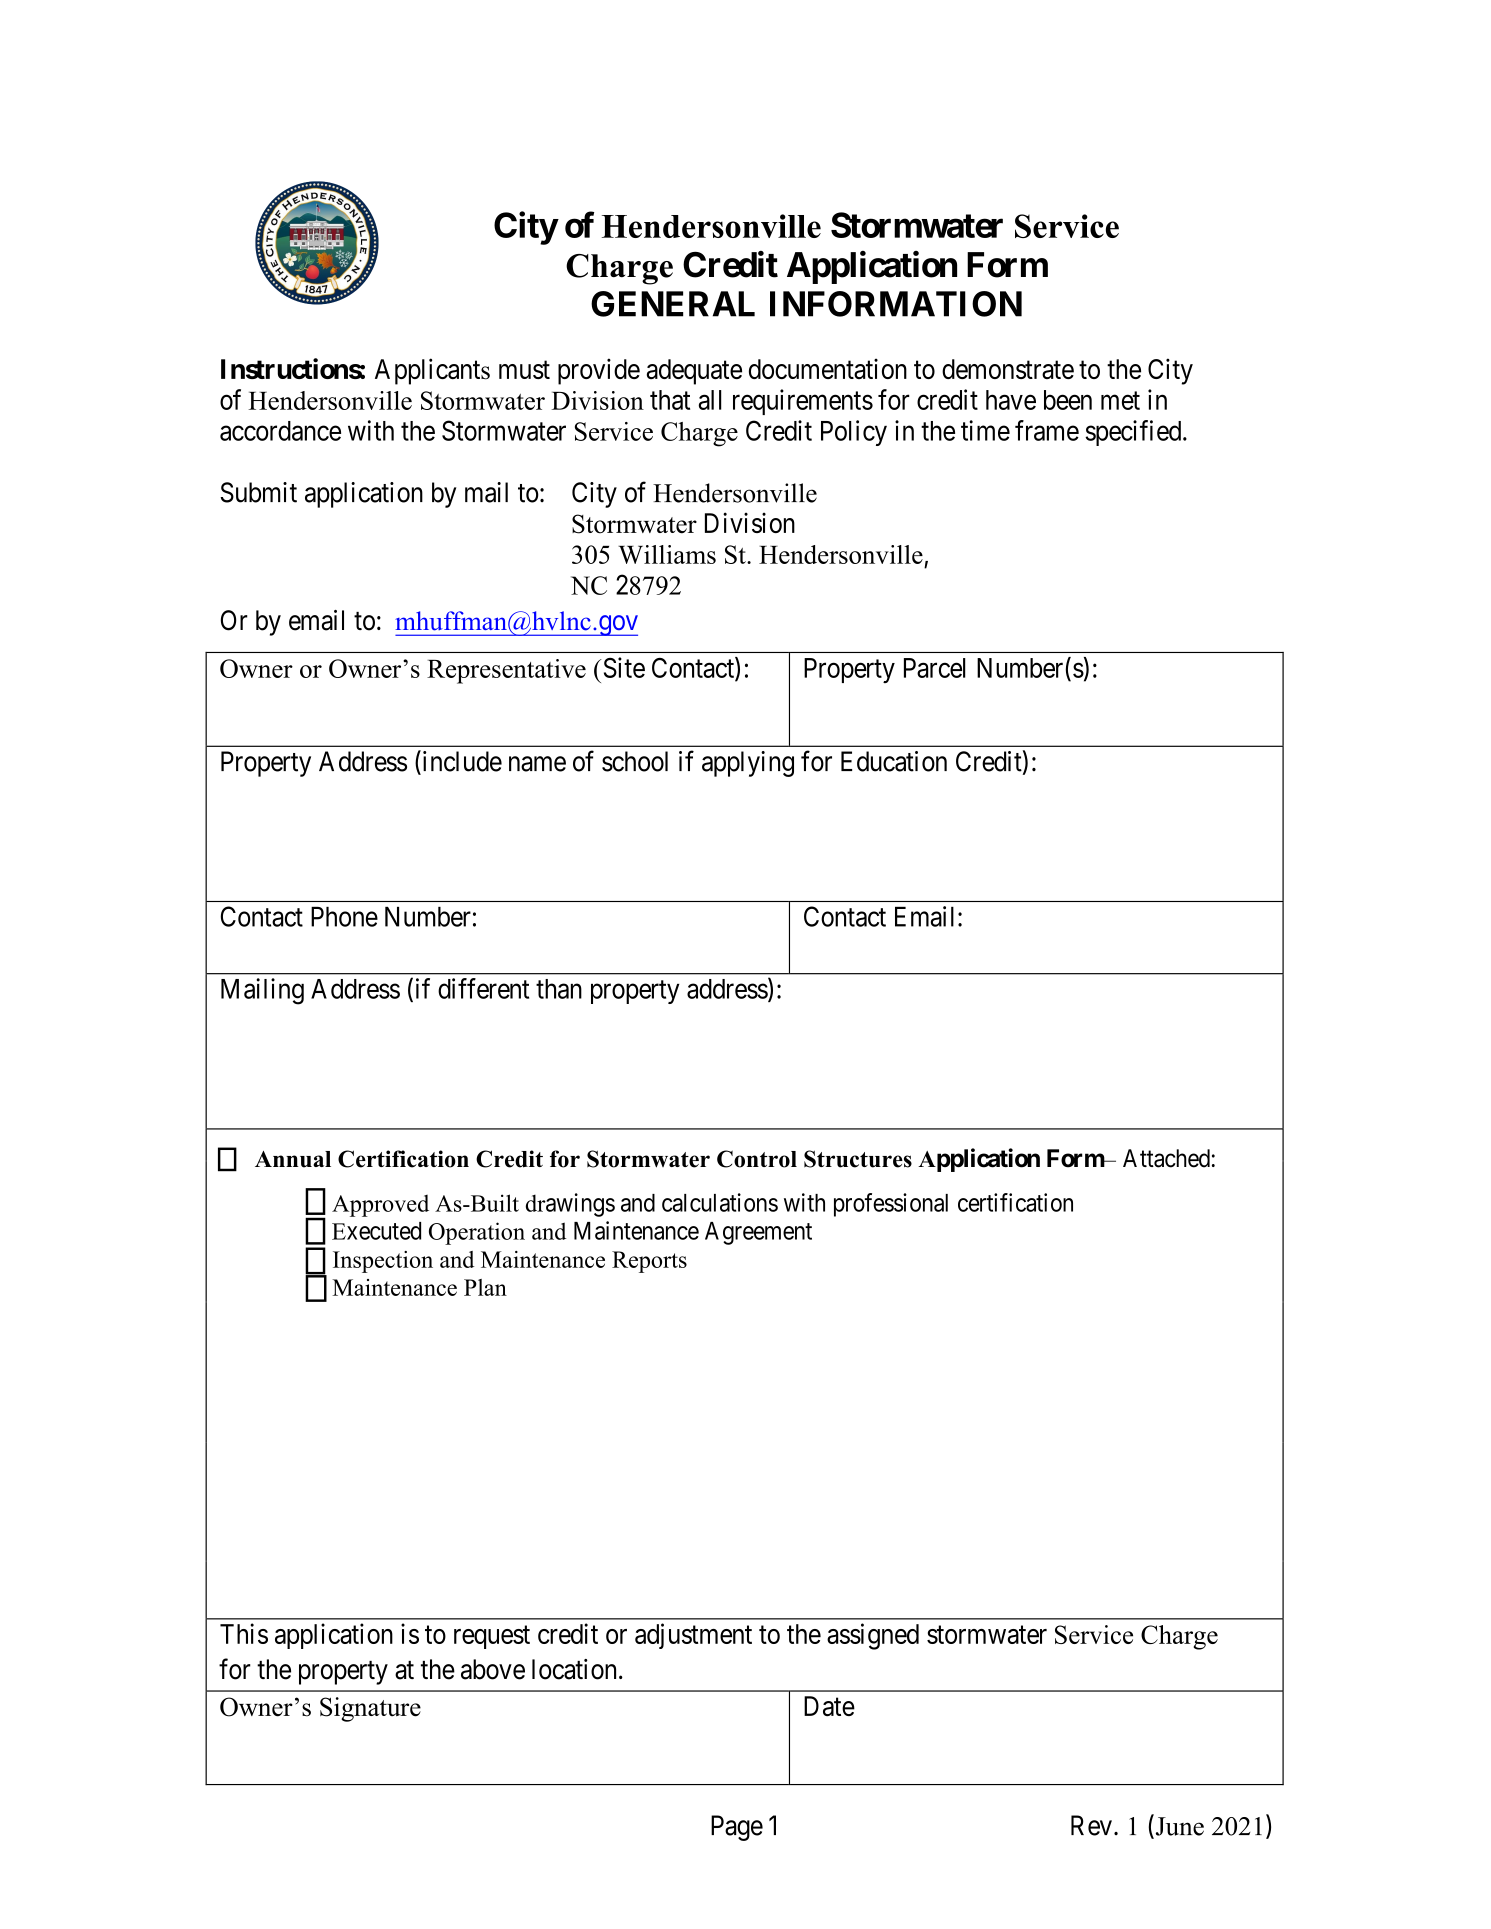 The height and width of the page is (1929, 1491). I want to click on adequate, so click(694, 372).
